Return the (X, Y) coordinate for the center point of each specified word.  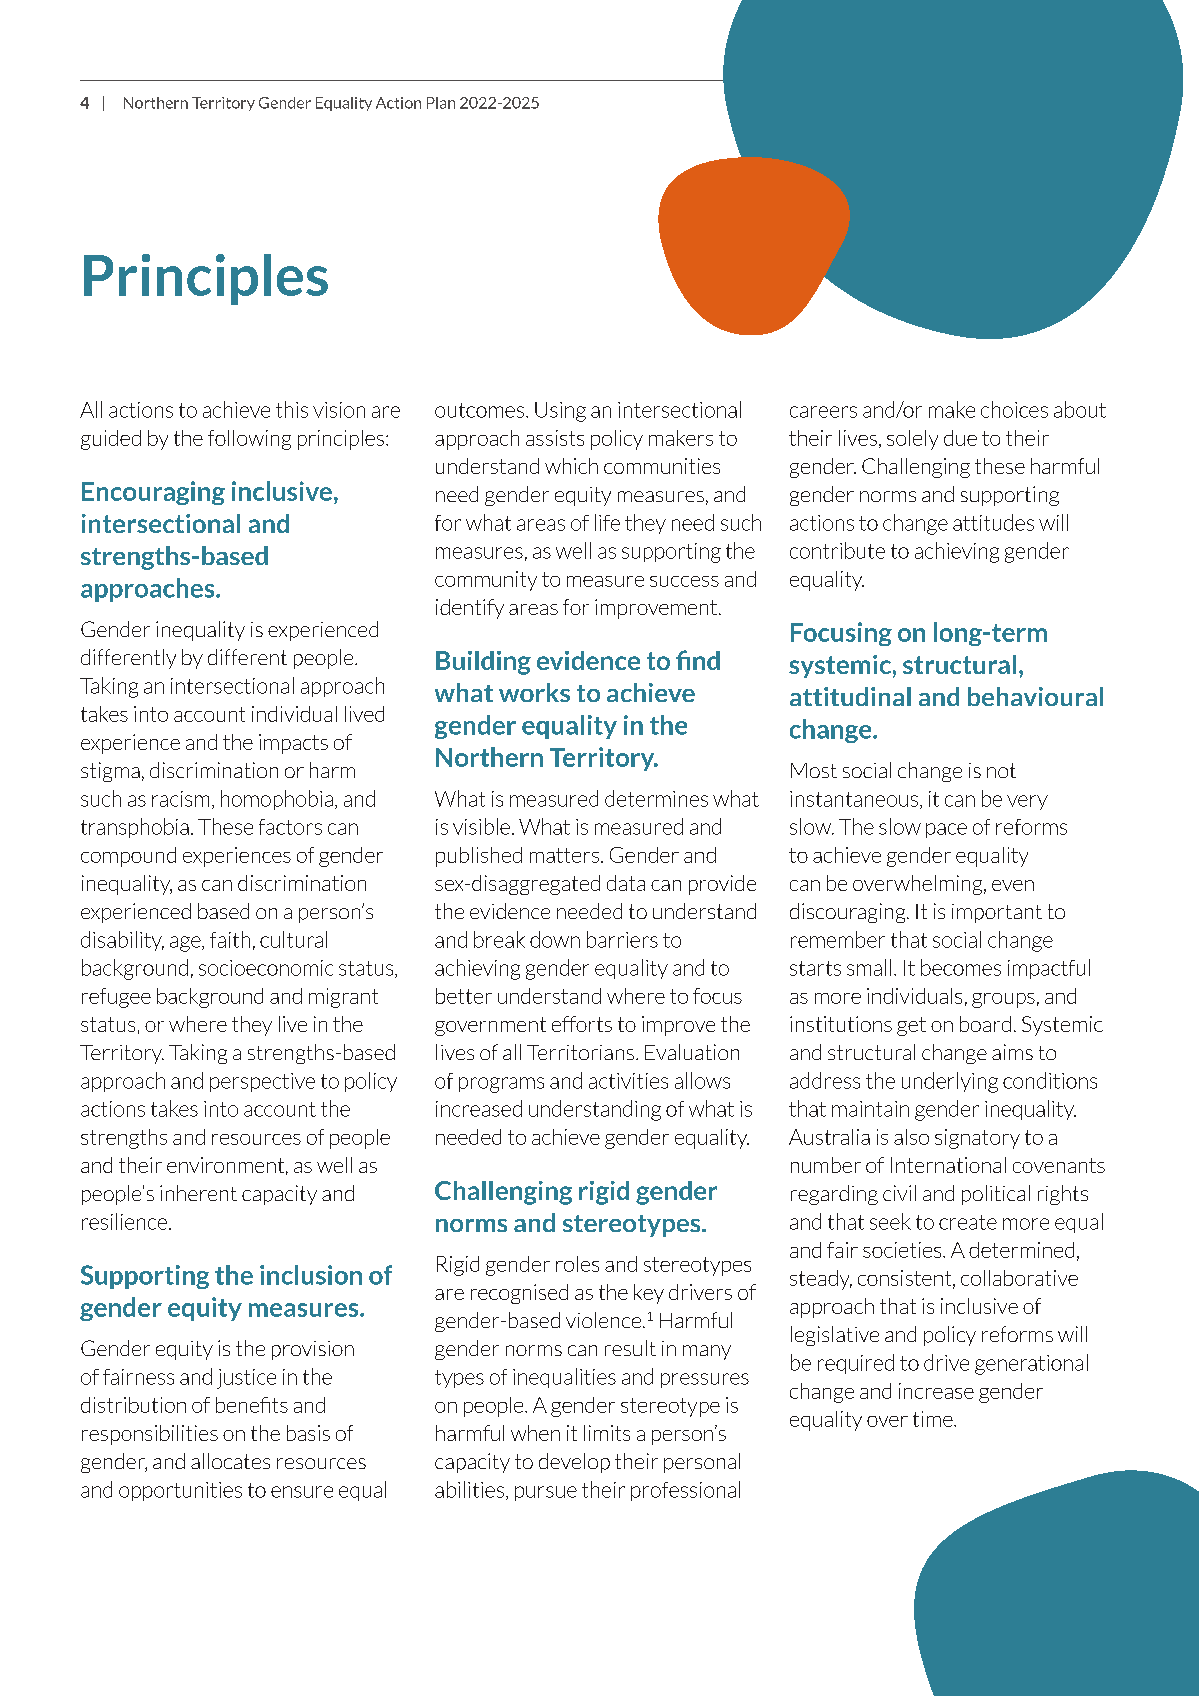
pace (946, 830)
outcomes (481, 410)
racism (180, 799)
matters (566, 855)
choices (1014, 409)
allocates (230, 1461)
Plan (441, 103)
